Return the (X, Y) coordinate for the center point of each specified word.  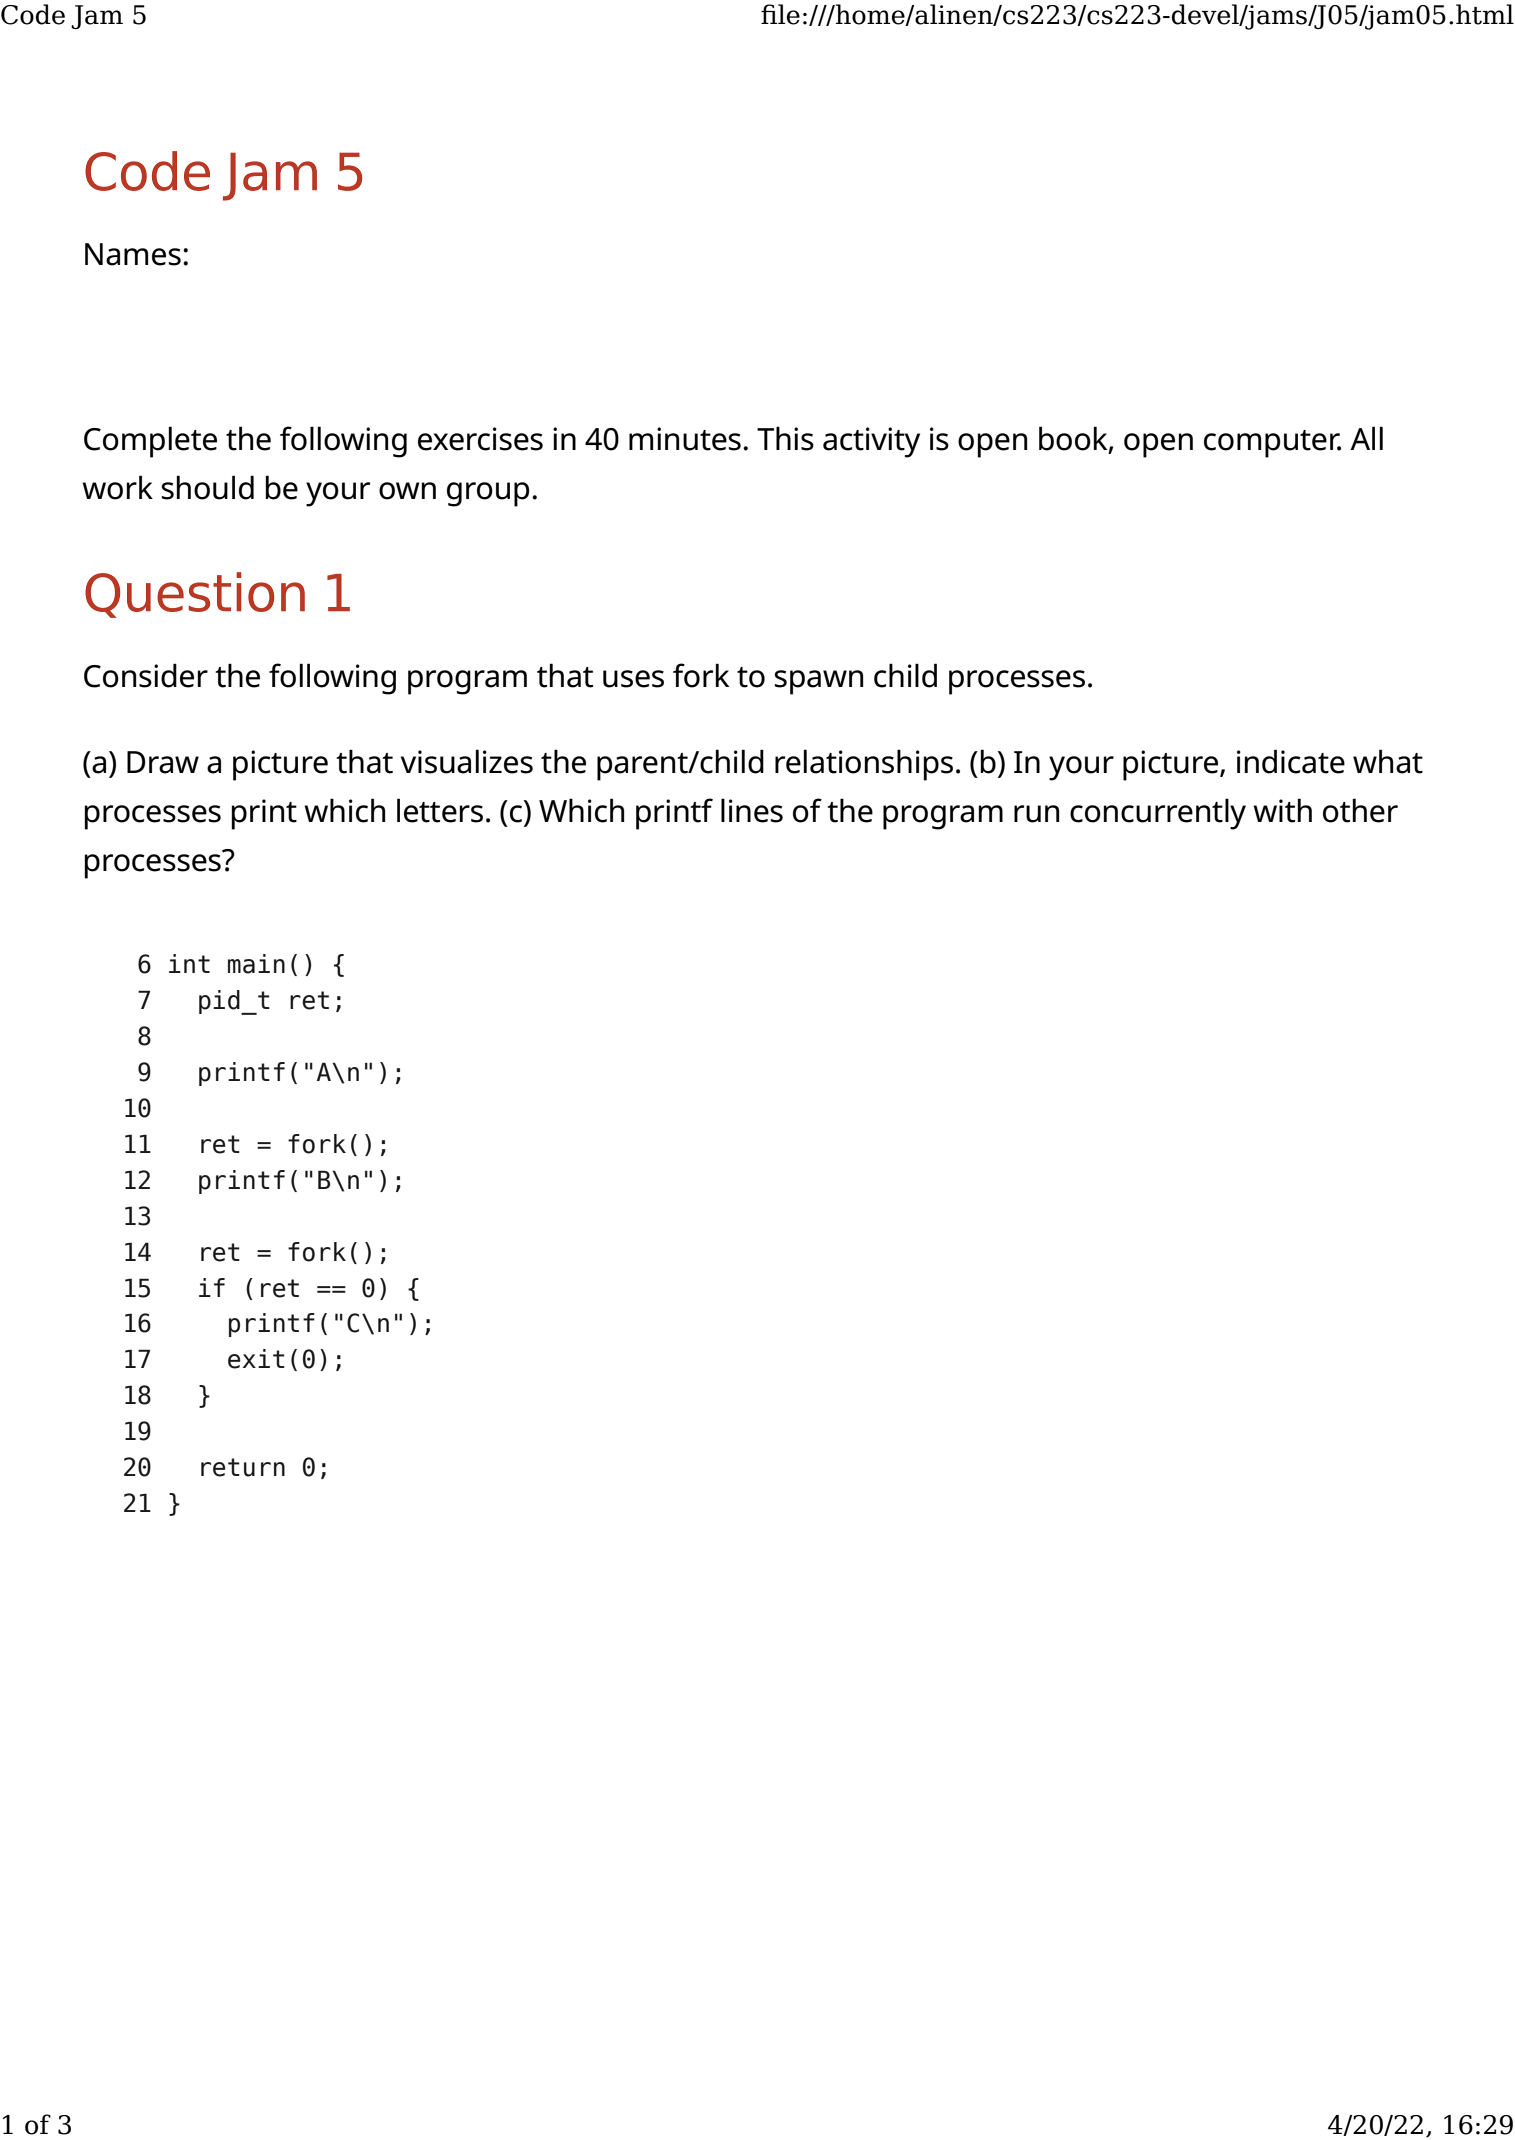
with (1282, 810)
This (785, 438)
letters (440, 810)
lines (752, 810)
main (256, 964)
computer (1272, 444)
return (243, 1467)
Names (133, 254)
